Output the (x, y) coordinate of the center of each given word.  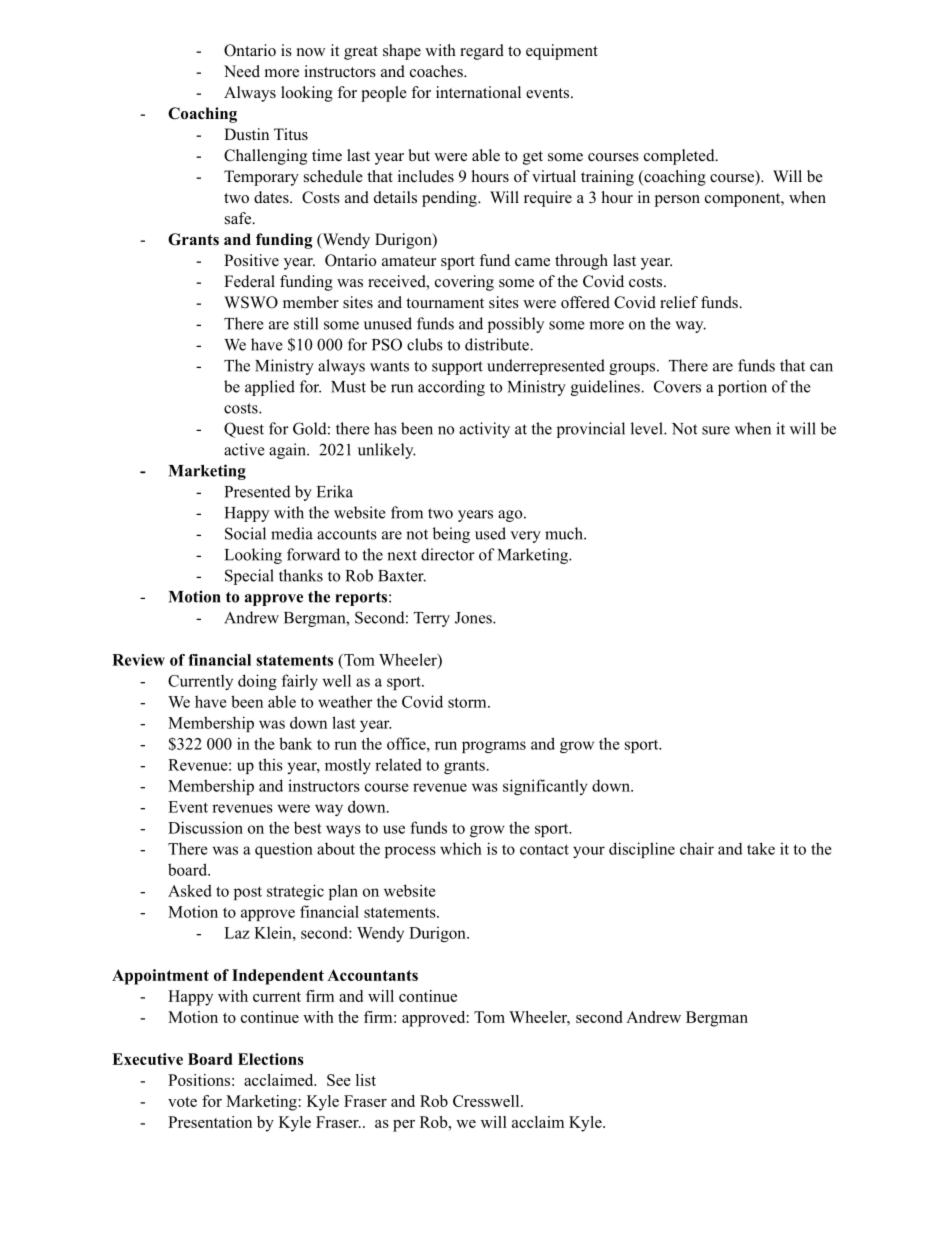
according (451, 388)
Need (242, 71)
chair (697, 848)
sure (716, 430)
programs (494, 747)
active (244, 449)
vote (182, 1102)
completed (680, 157)
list (366, 1080)
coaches (437, 71)
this (270, 764)
